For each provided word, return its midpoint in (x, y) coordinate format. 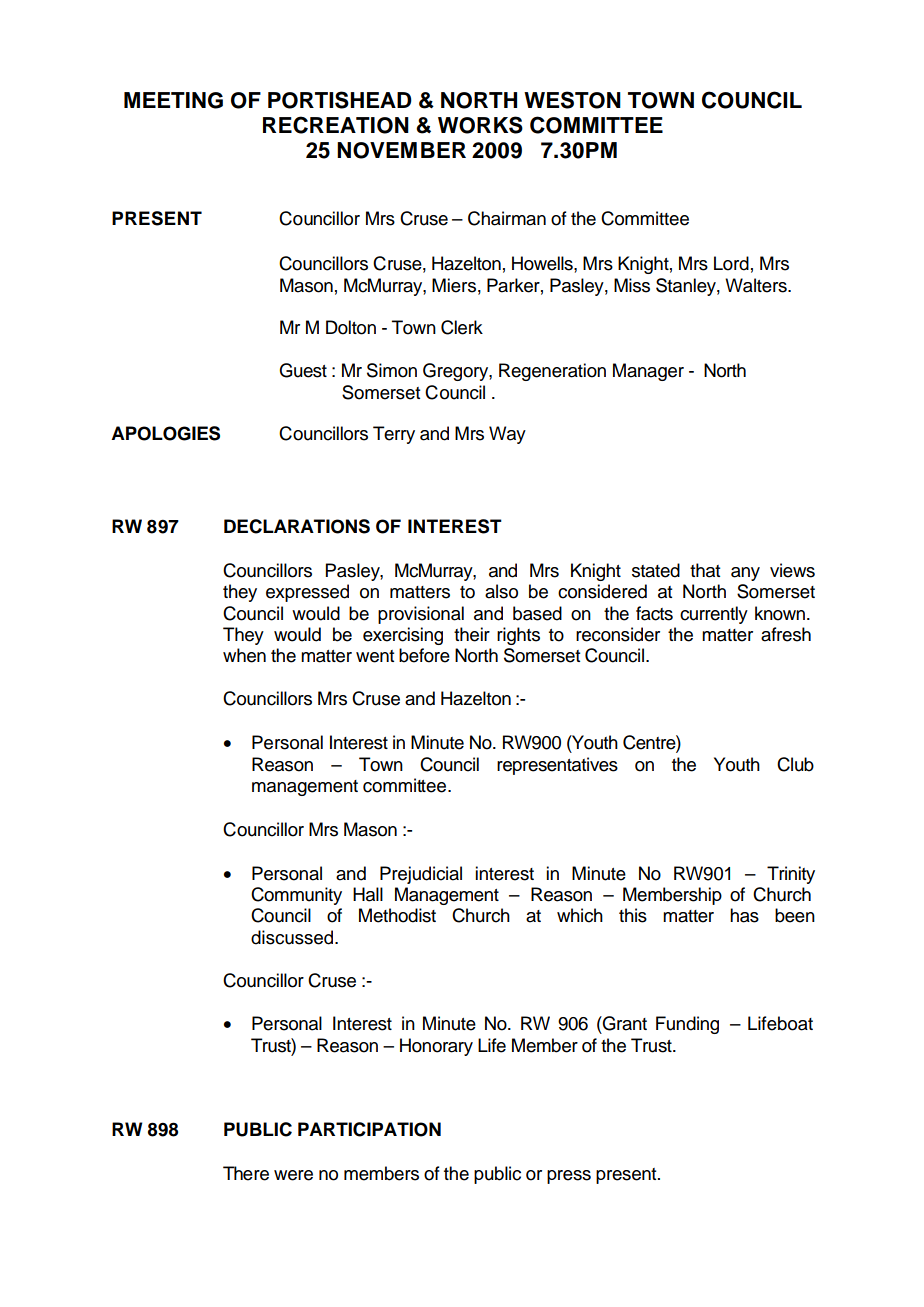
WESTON (572, 100)
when (244, 655)
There (246, 1173)
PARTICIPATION (369, 1129)
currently (714, 615)
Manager (648, 372)
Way (507, 435)
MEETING (173, 100)
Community (296, 896)
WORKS (480, 125)
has (744, 915)
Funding (687, 1025)
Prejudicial (421, 875)
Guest (303, 370)
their (472, 634)
